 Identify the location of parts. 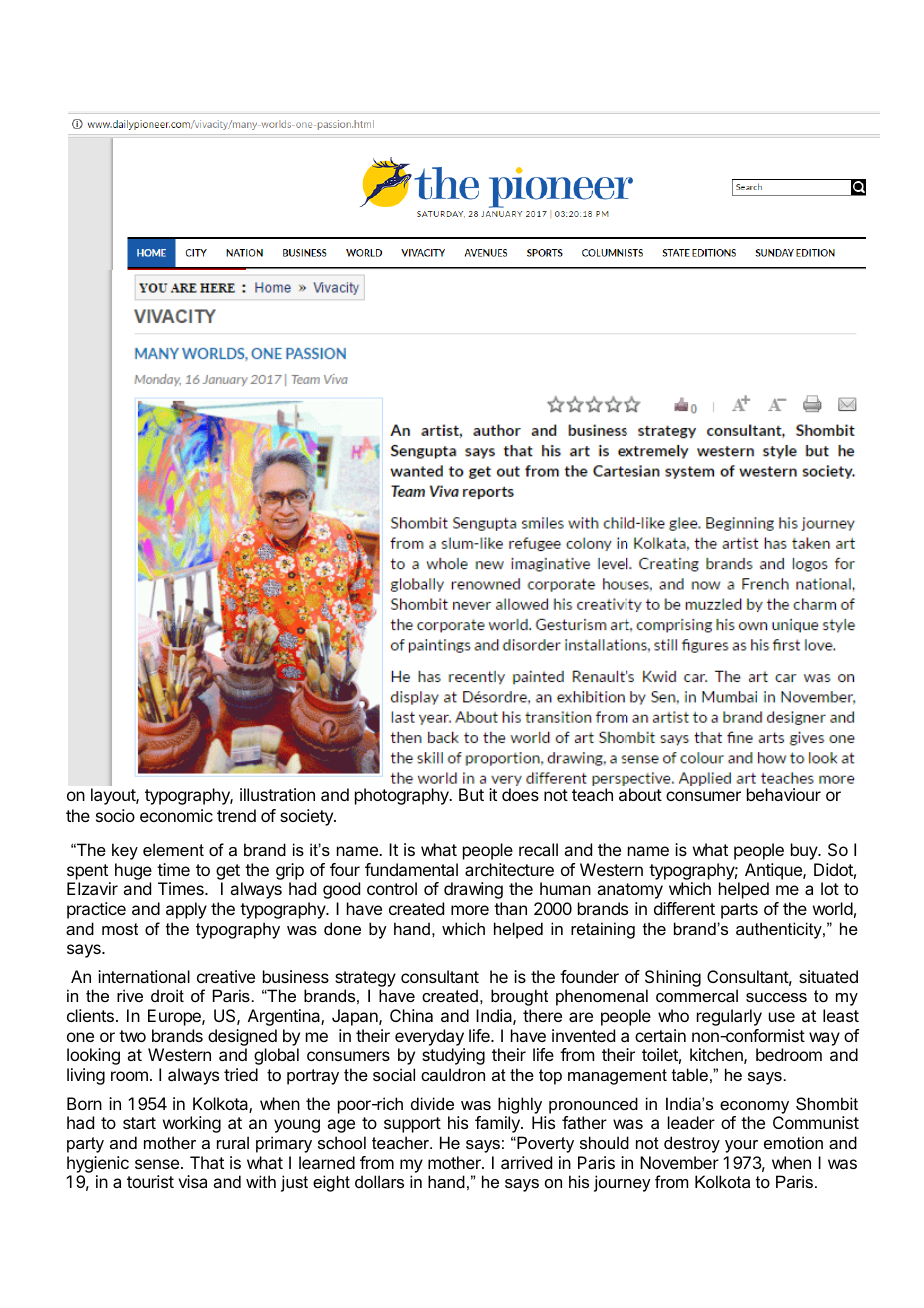
(739, 911).
